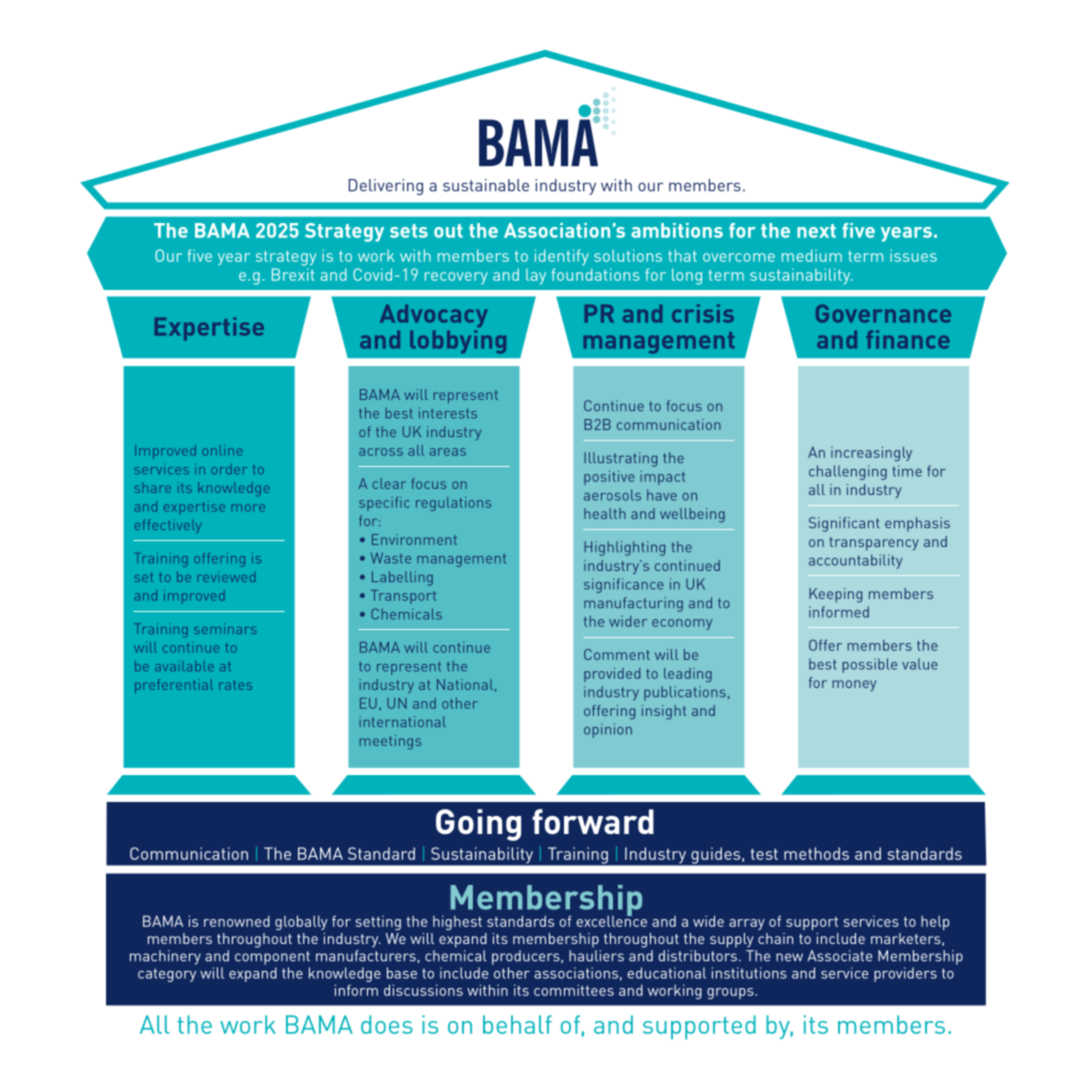 The image size is (1092, 1092). I want to click on component, so click(272, 958).
